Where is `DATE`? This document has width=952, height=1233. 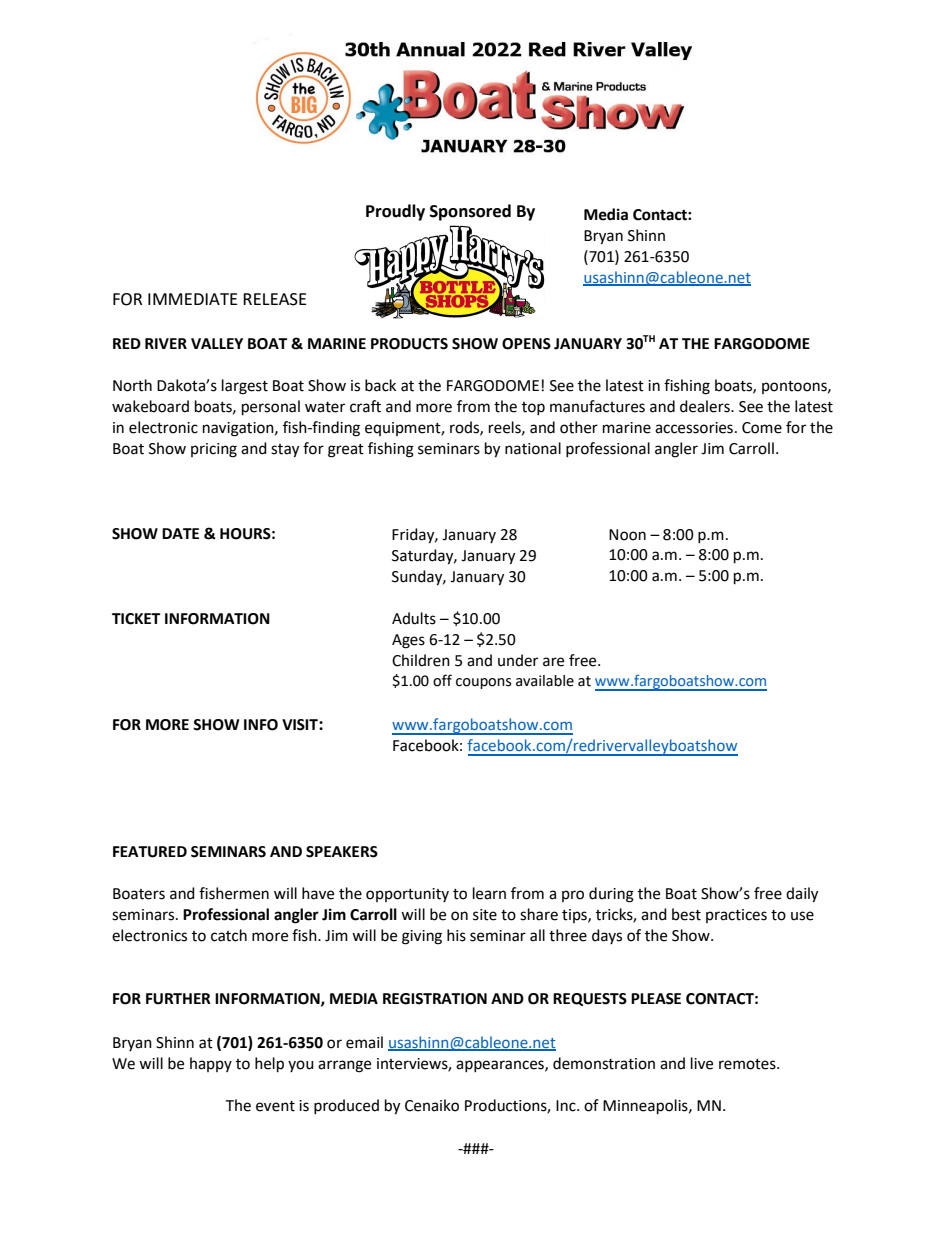
DATE is located at coordinates (180, 533).
